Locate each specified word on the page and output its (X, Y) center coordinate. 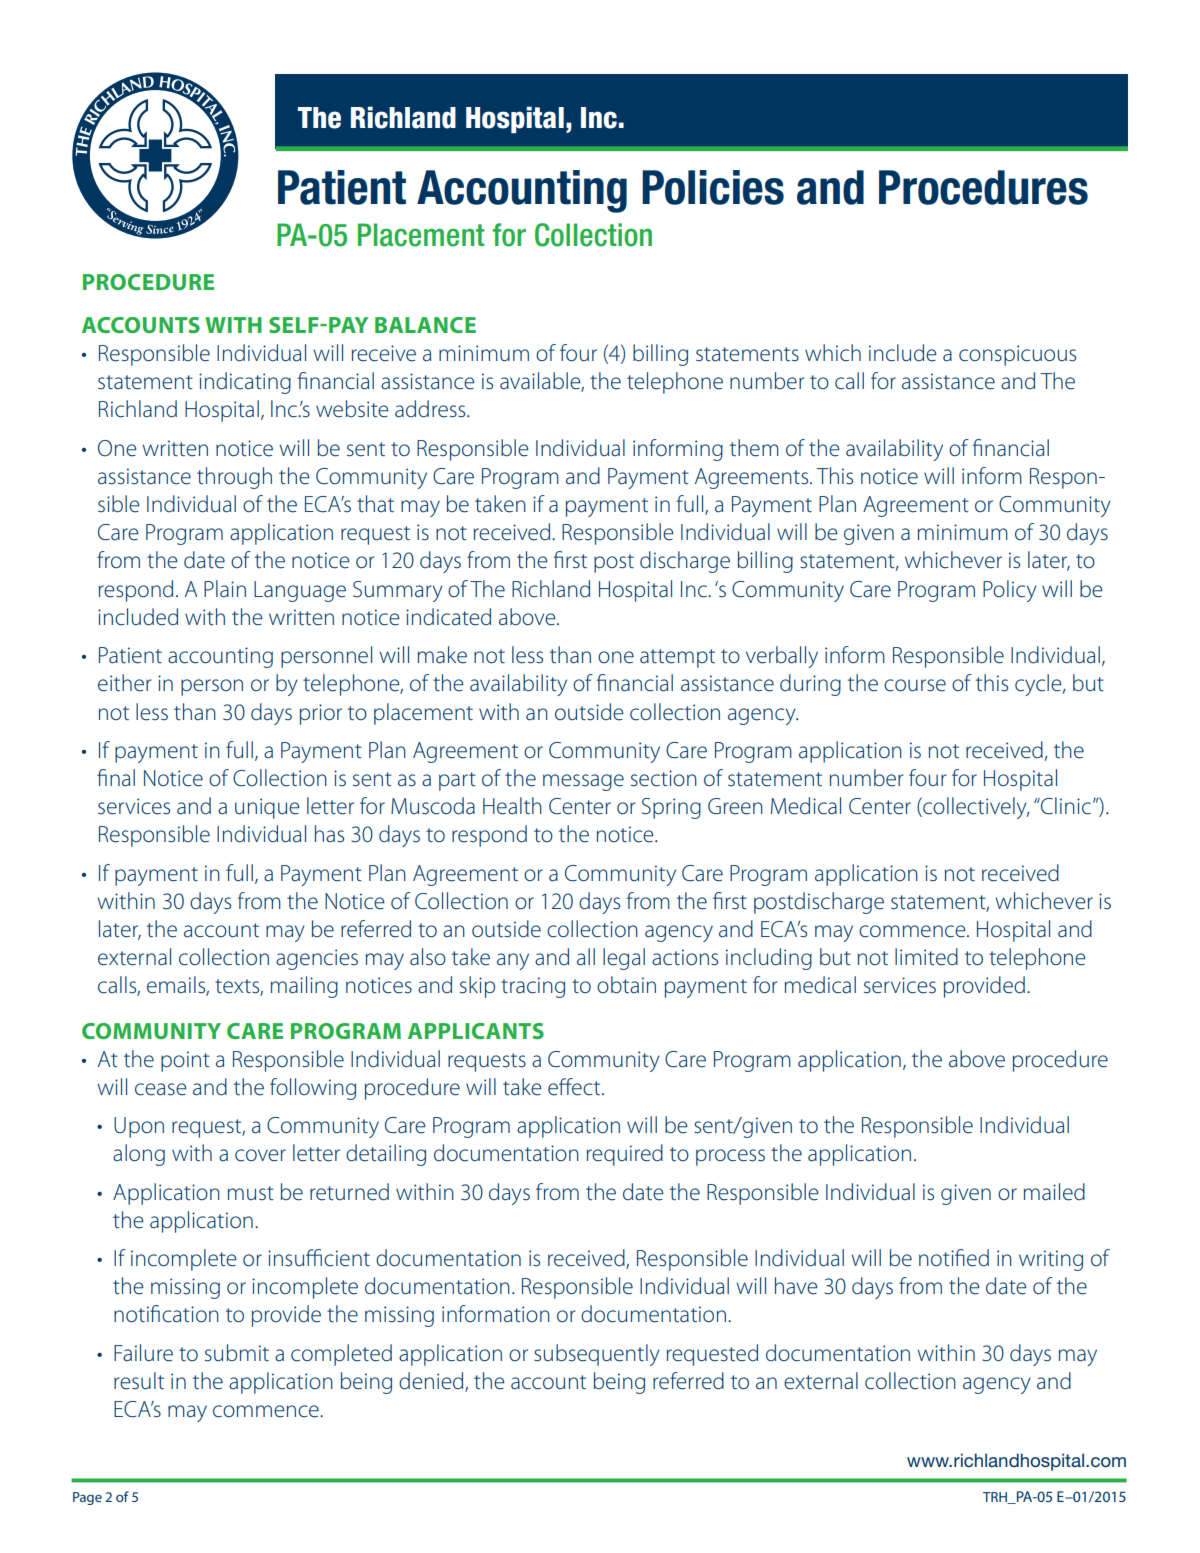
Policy (1010, 591)
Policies (713, 187)
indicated (448, 617)
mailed (1054, 1192)
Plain (225, 589)
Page (87, 1498)
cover (260, 1155)
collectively (975, 808)
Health (512, 806)
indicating (245, 383)
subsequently (597, 1355)
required (625, 1155)
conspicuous (1017, 355)
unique (267, 808)
